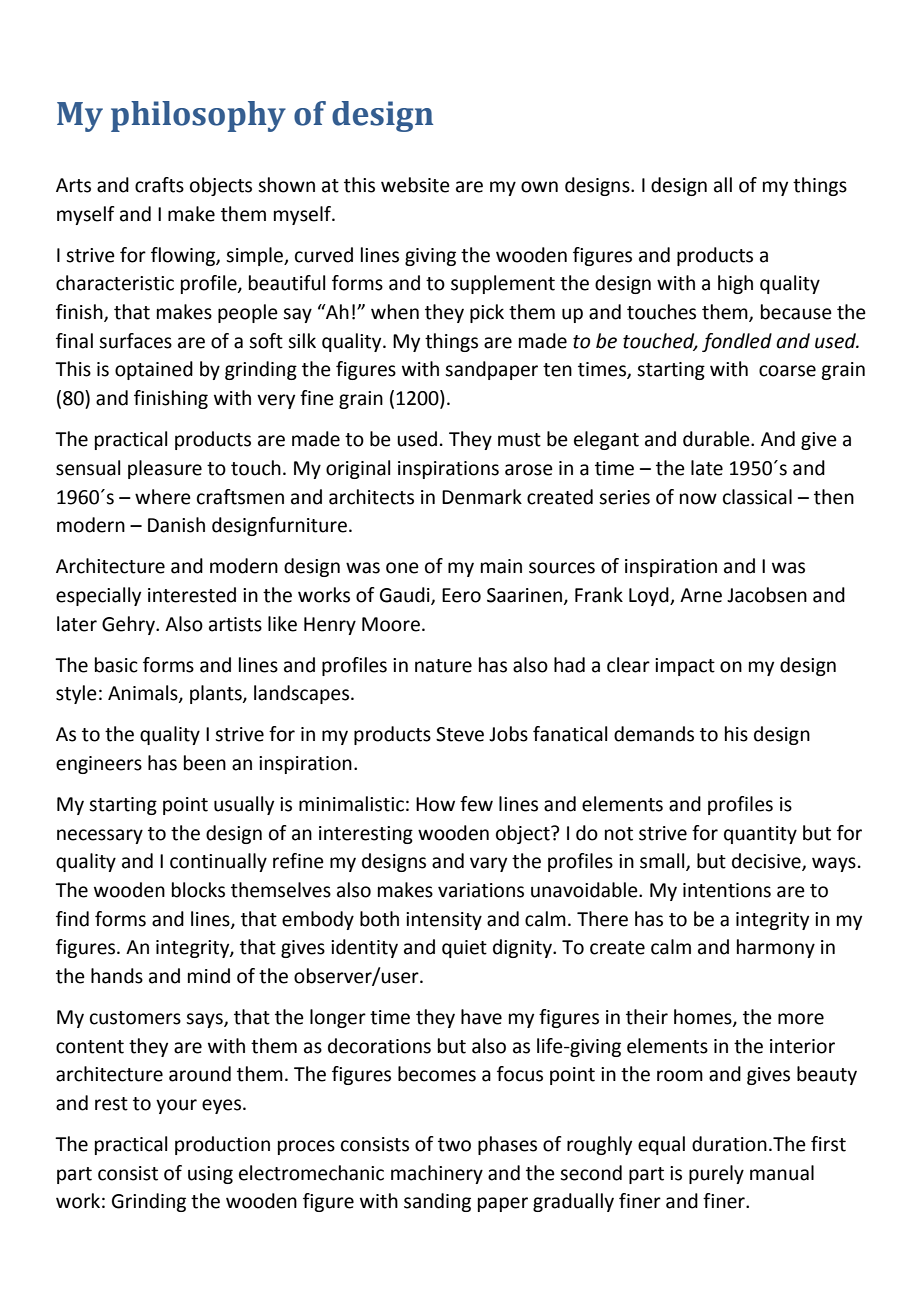 The width and height of the page is (924, 1308). I want to click on website, so click(415, 185).
